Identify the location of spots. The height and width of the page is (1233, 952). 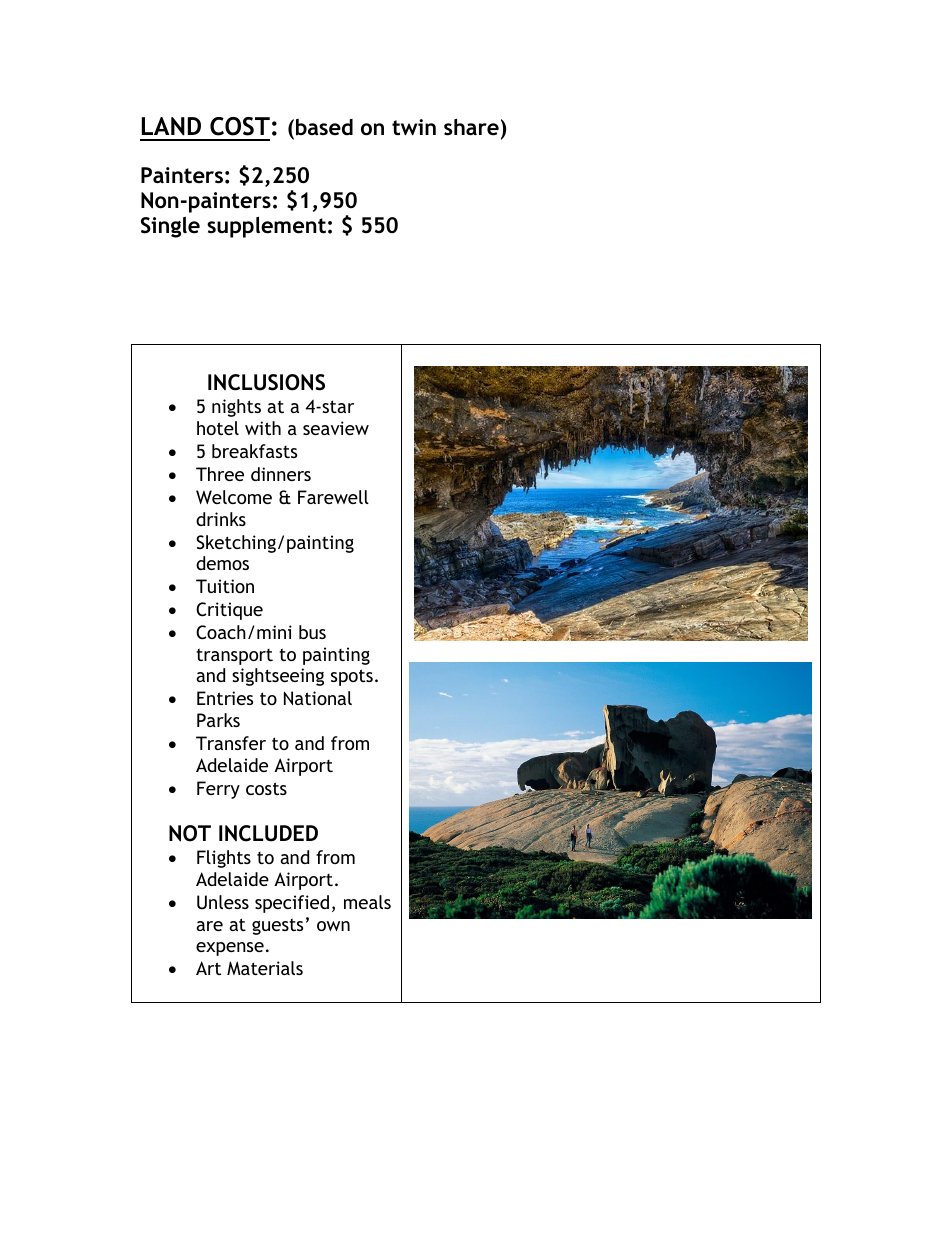
(352, 677).
